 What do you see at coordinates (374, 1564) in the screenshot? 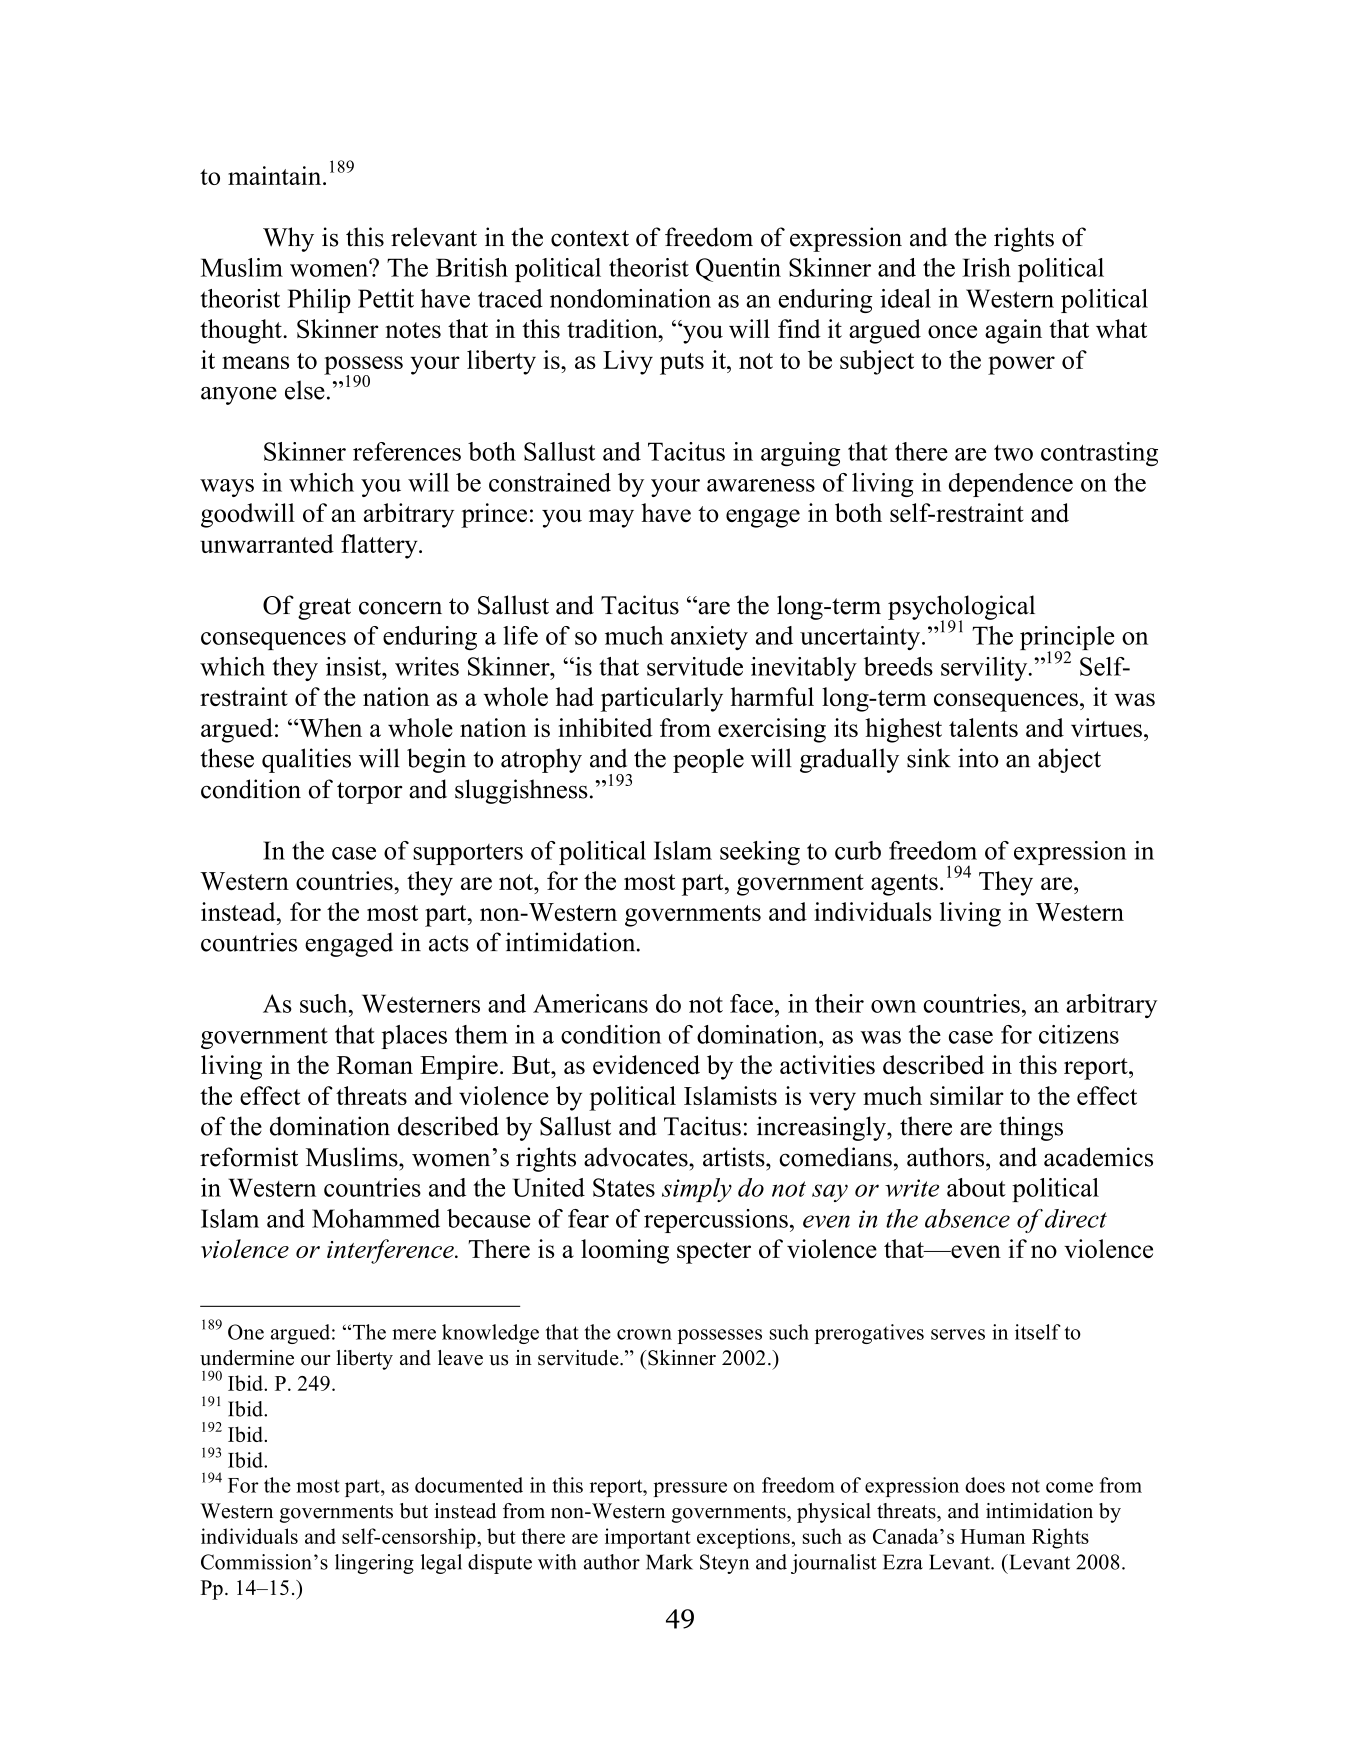
I see `lingering` at bounding box center [374, 1564].
